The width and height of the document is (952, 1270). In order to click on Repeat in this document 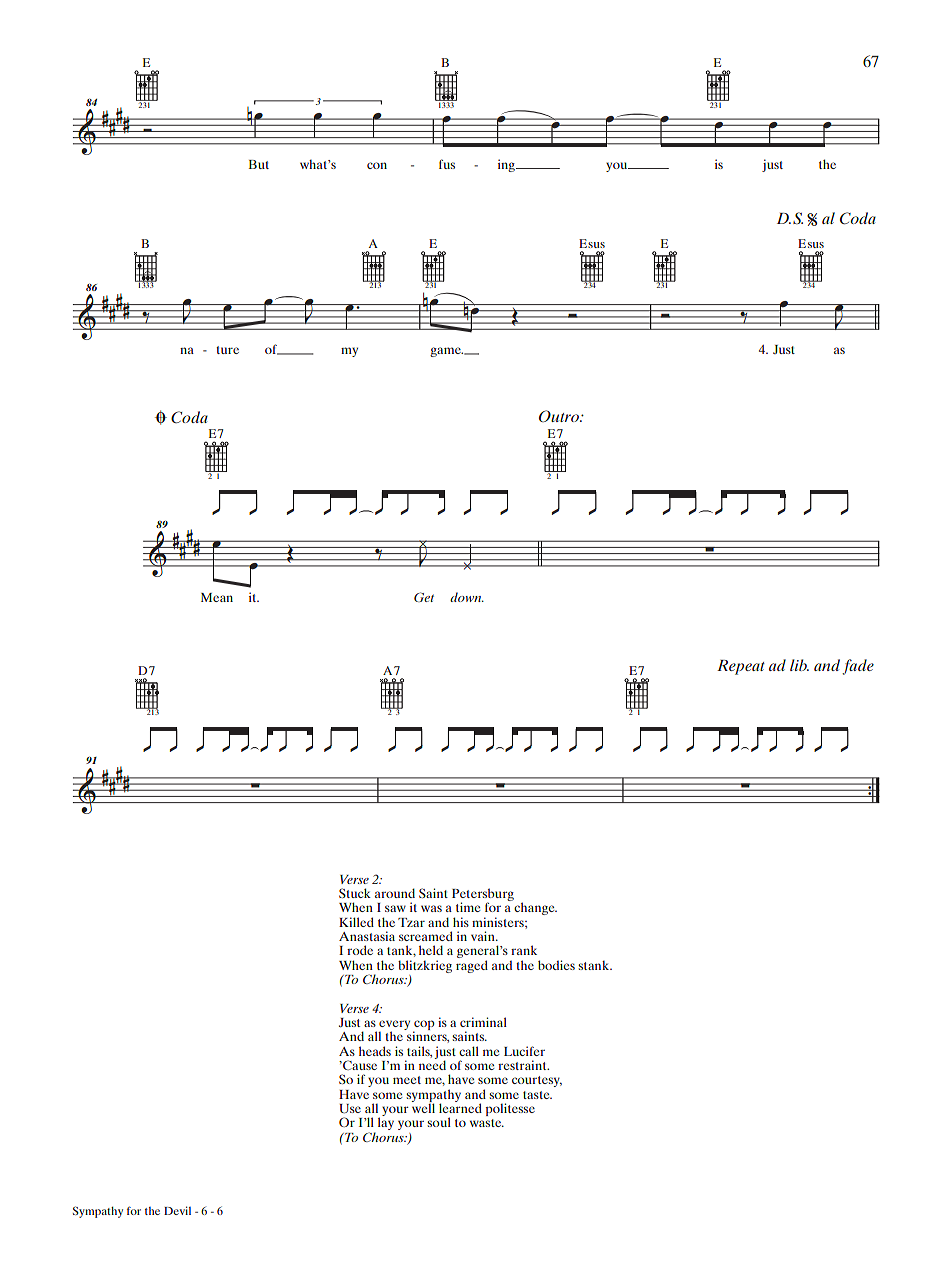, I will do `click(741, 667)`.
